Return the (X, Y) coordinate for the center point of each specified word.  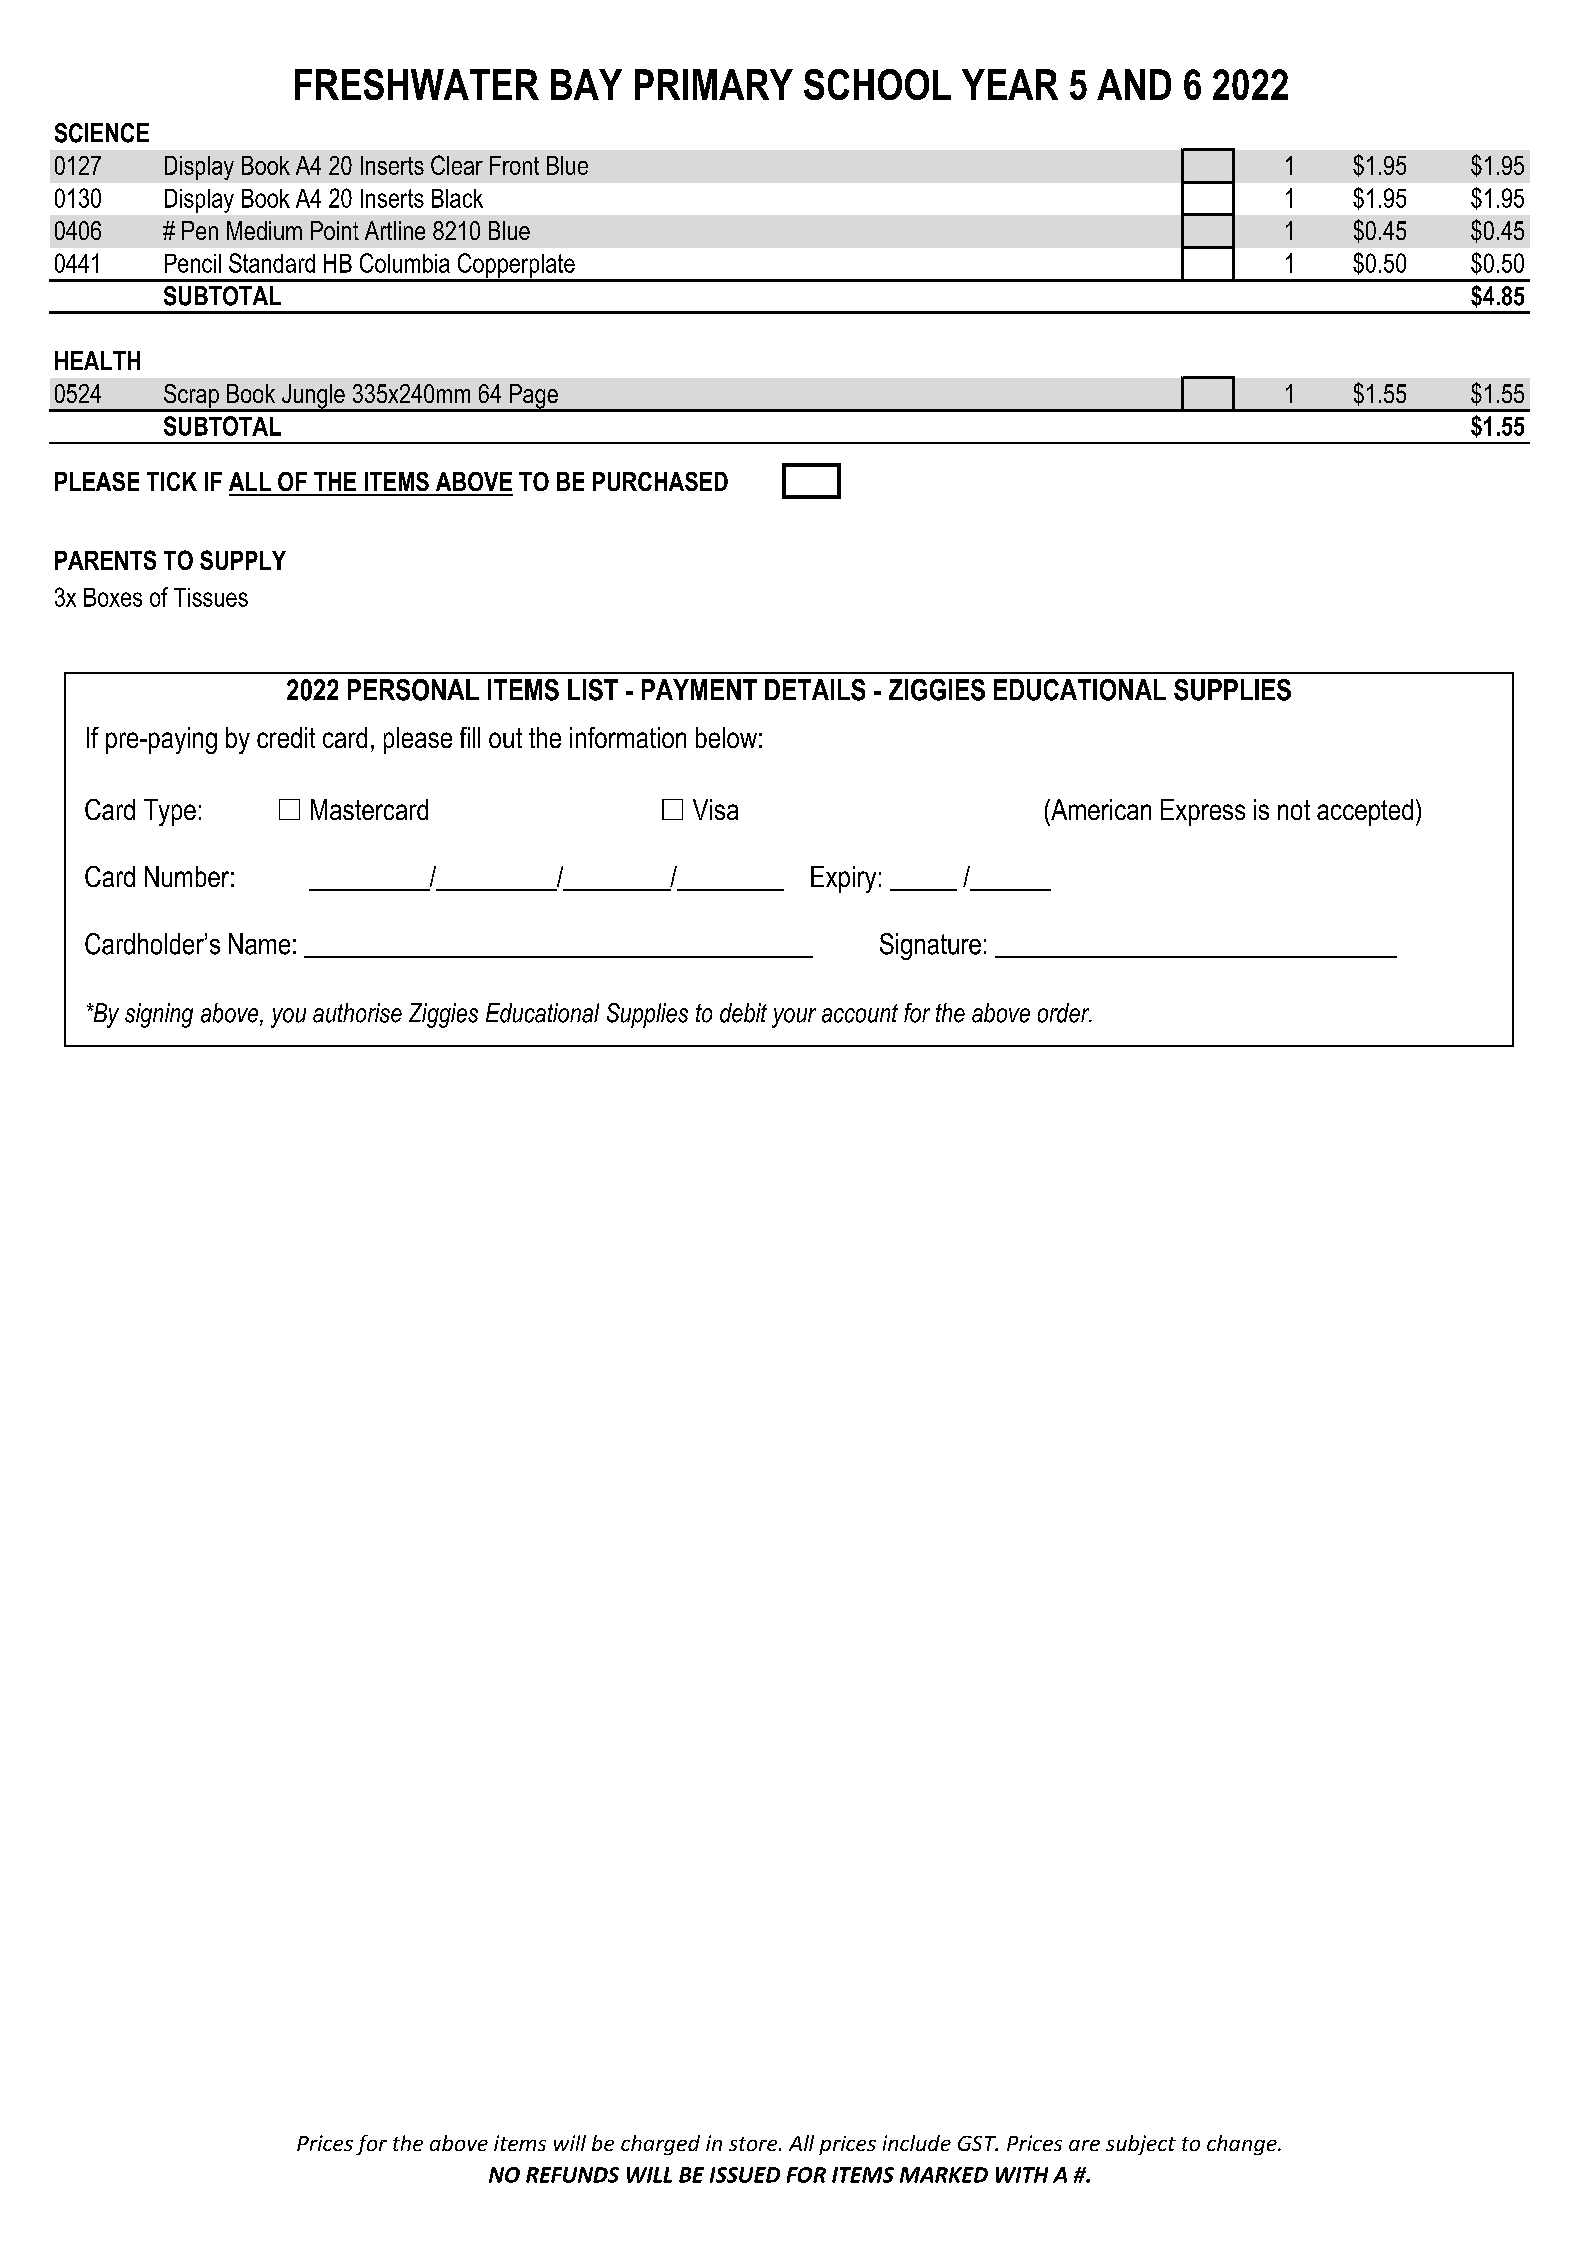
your (794, 1018)
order (1065, 1013)
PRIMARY (714, 84)
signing (159, 1015)
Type (170, 812)
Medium (264, 230)
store (754, 2144)
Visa (715, 809)
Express (1203, 812)
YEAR (1010, 84)
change (1243, 2145)
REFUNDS (572, 2175)
